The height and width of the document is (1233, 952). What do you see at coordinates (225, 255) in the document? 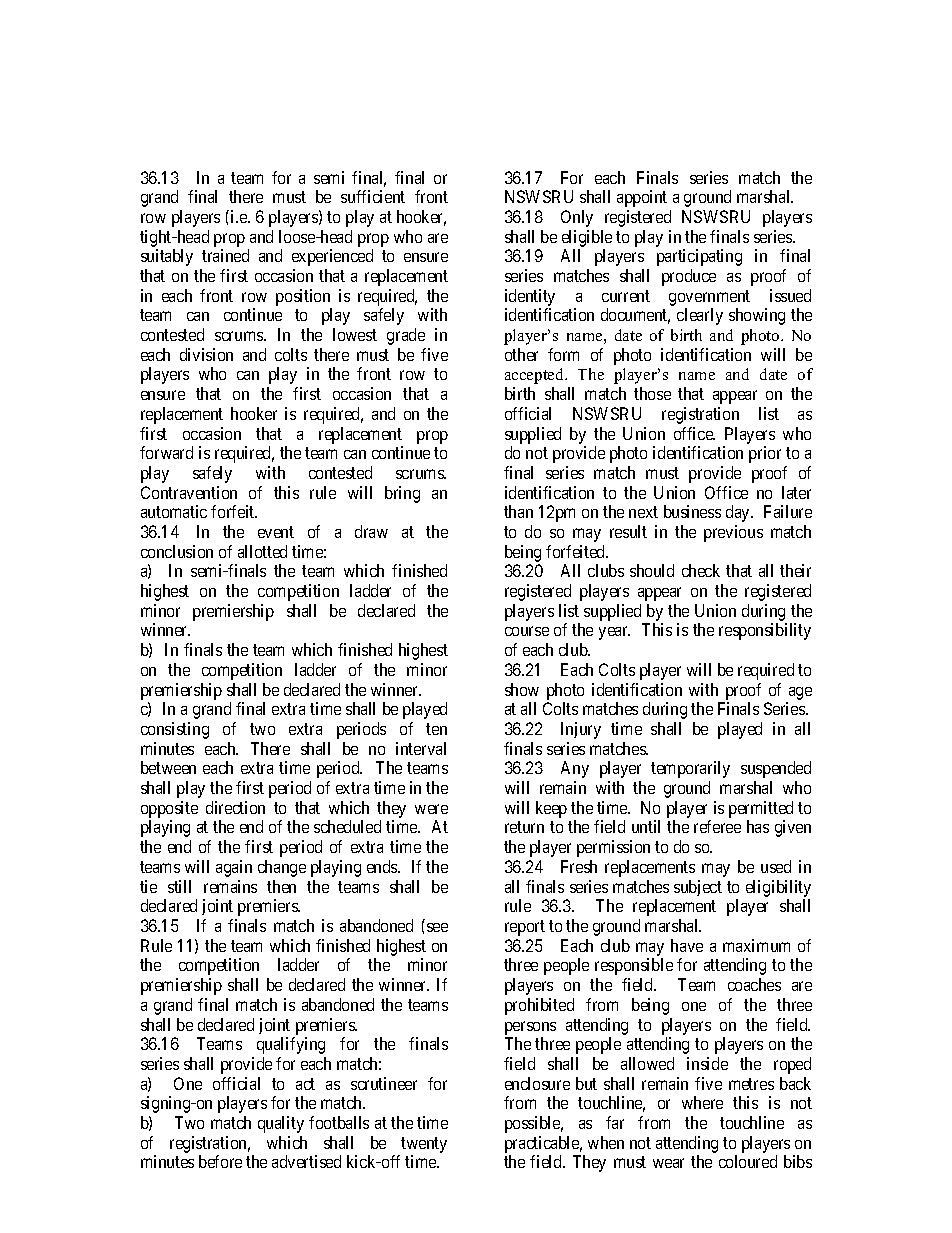
I see `trained` at bounding box center [225, 255].
